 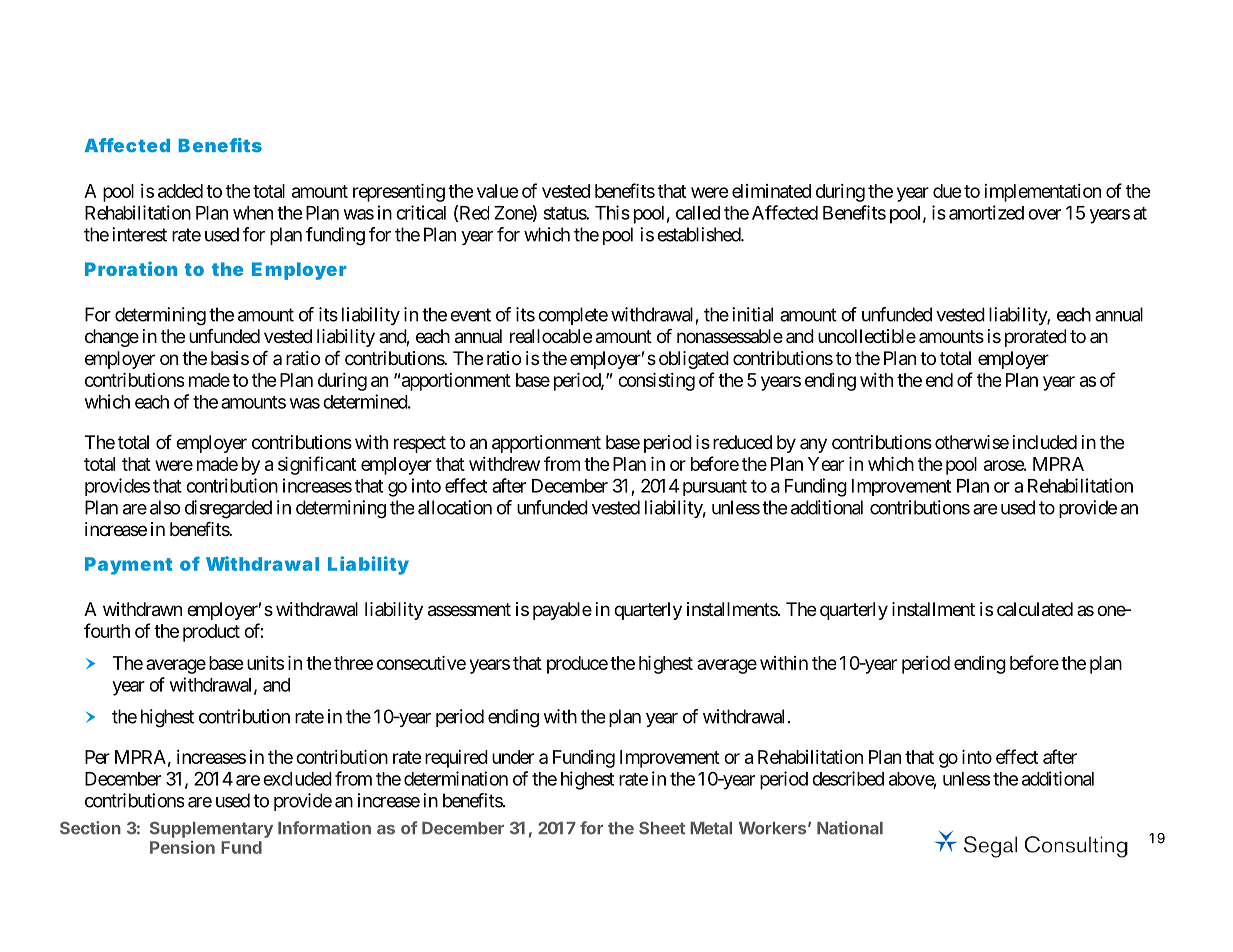 What do you see at coordinates (317, 465) in the document?
I see `significant` at bounding box center [317, 465].
